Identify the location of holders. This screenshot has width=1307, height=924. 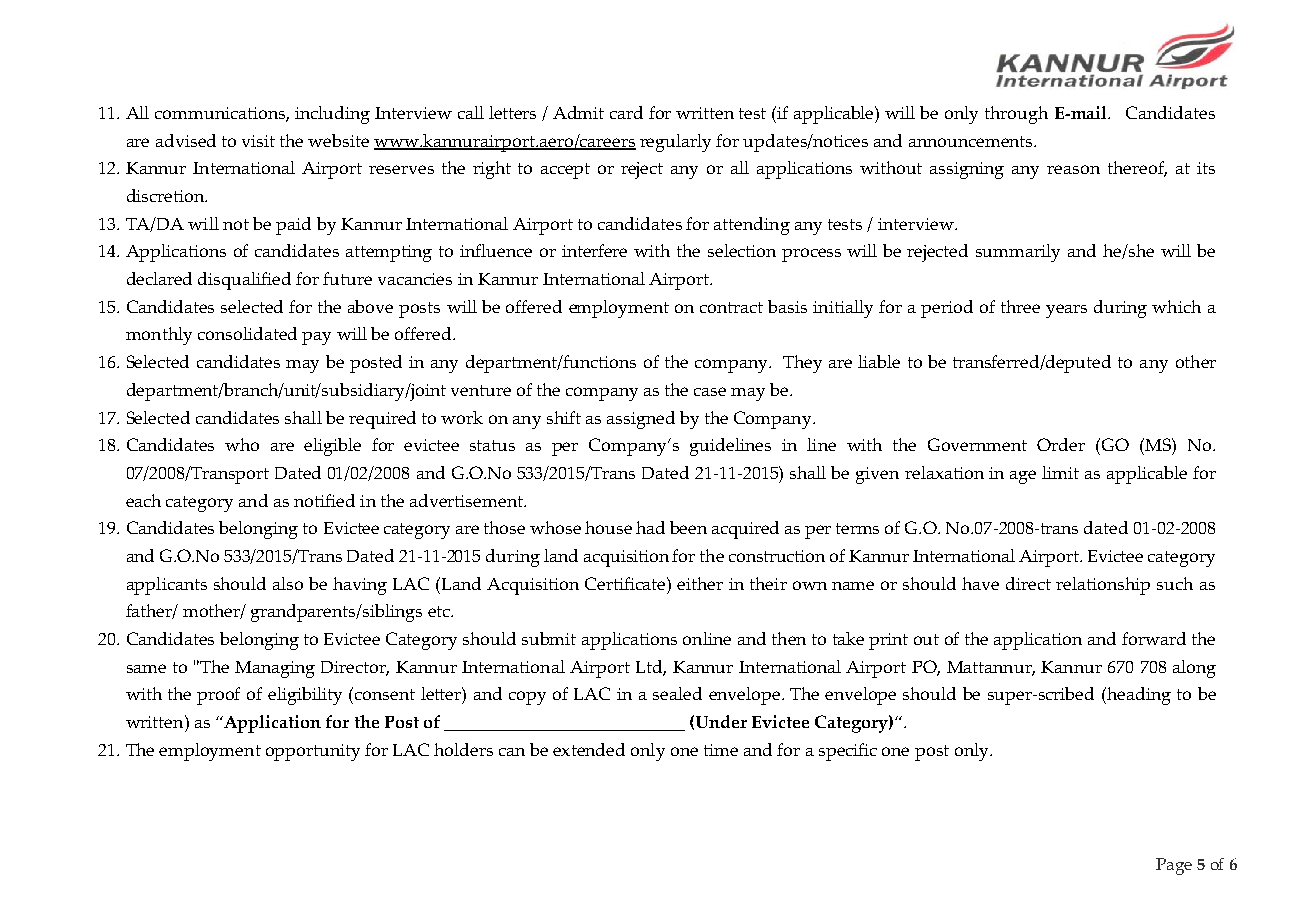
(463, 749).
